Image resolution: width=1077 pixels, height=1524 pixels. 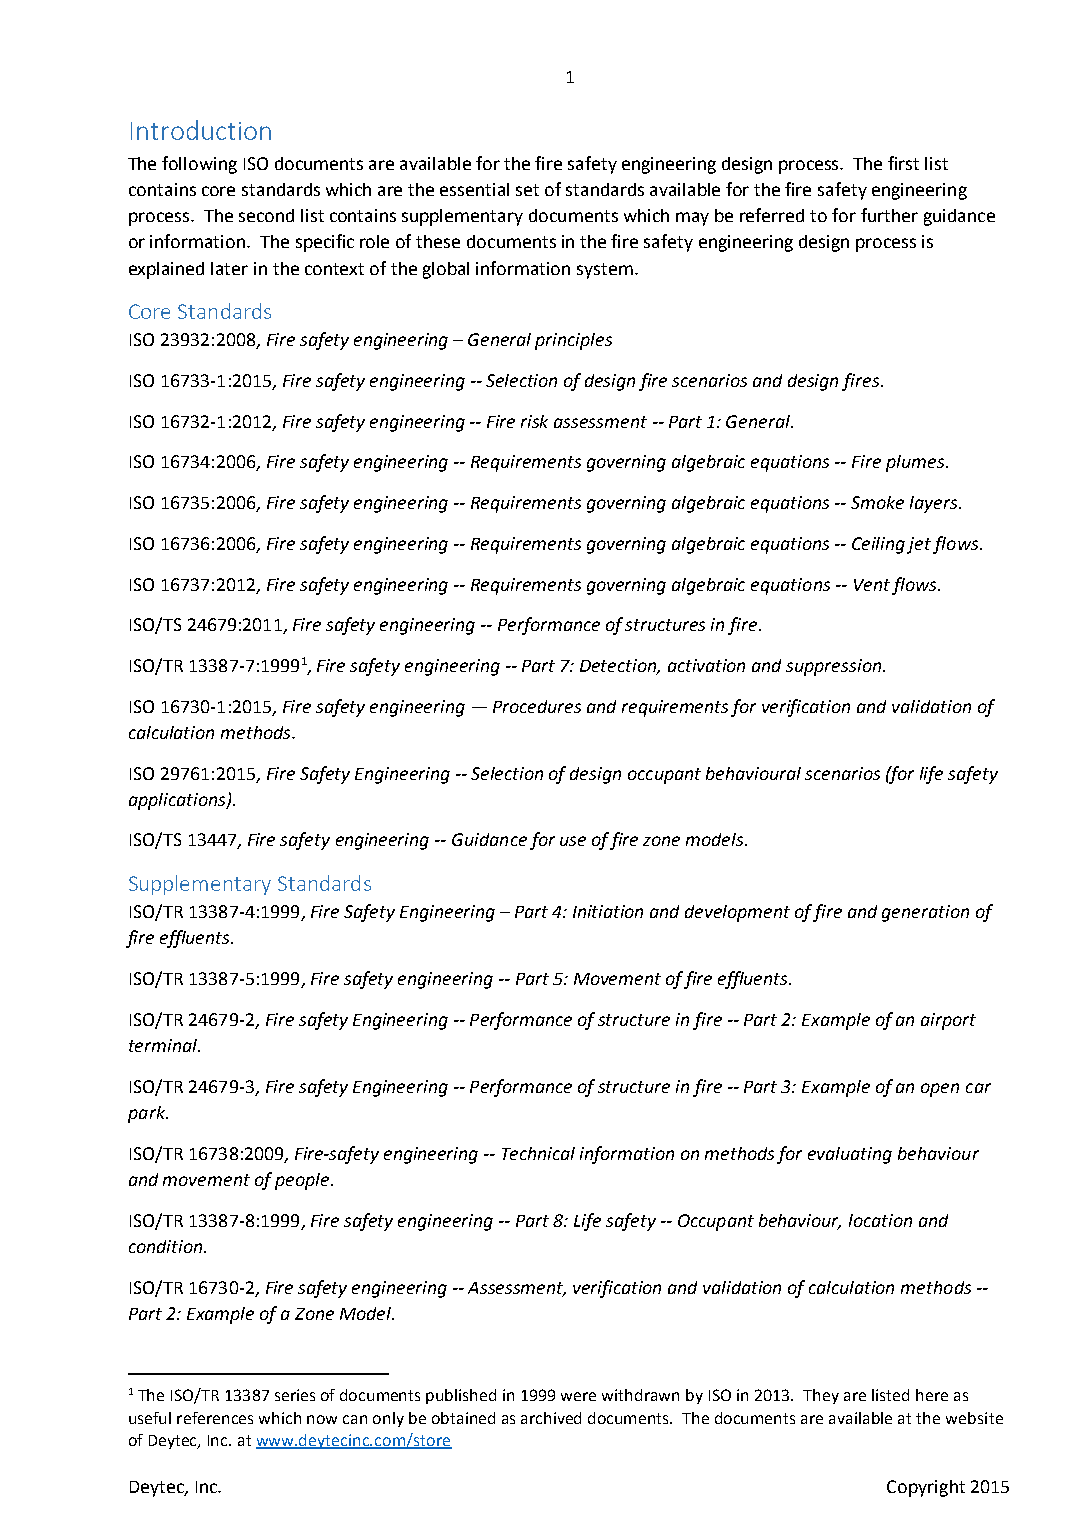 What do you see at coordinates (925, 913) in the page?
I see `generation` at bounding box center [925, 913].
